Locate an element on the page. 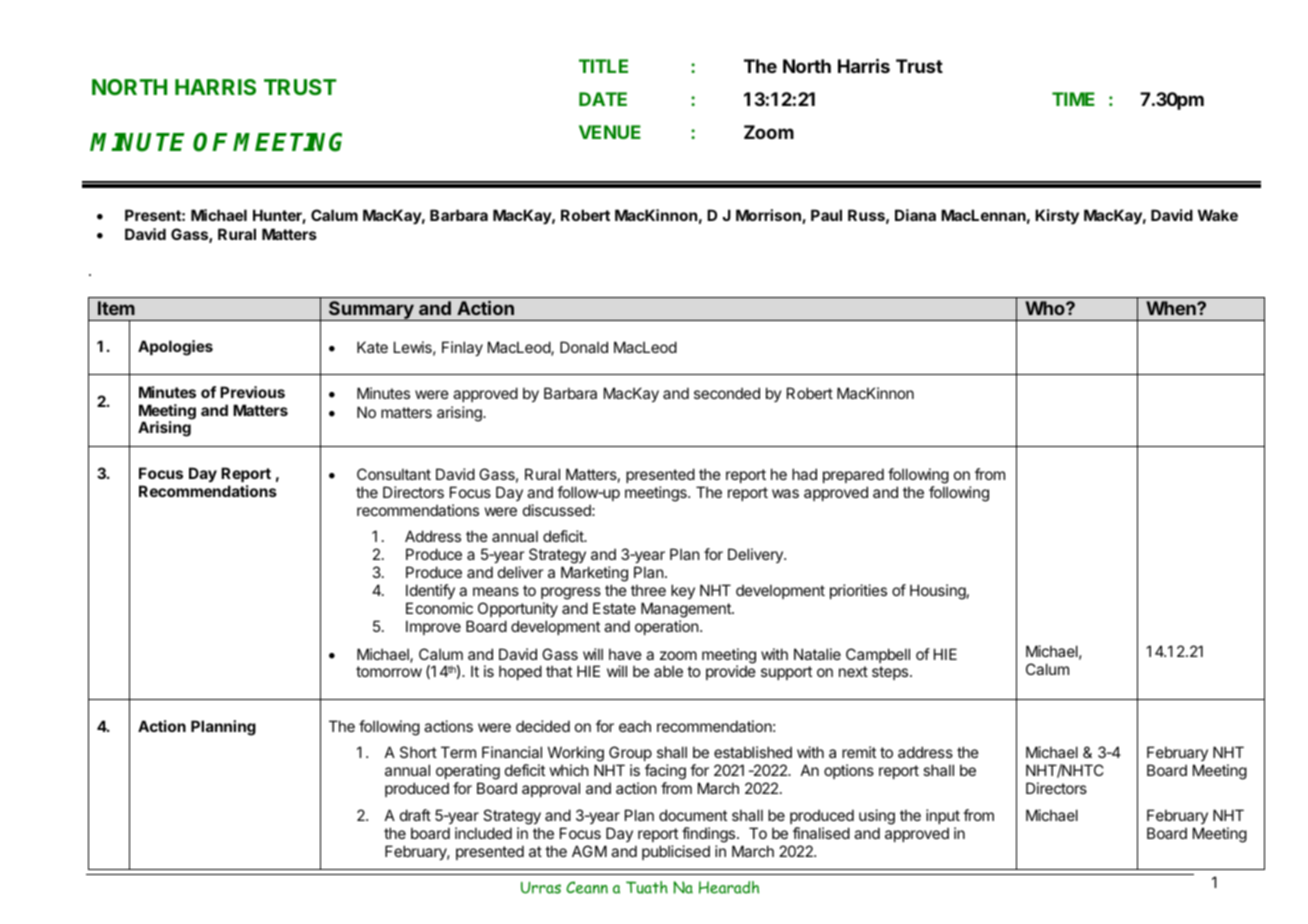  prepared is located at coordinates (853, 475).
